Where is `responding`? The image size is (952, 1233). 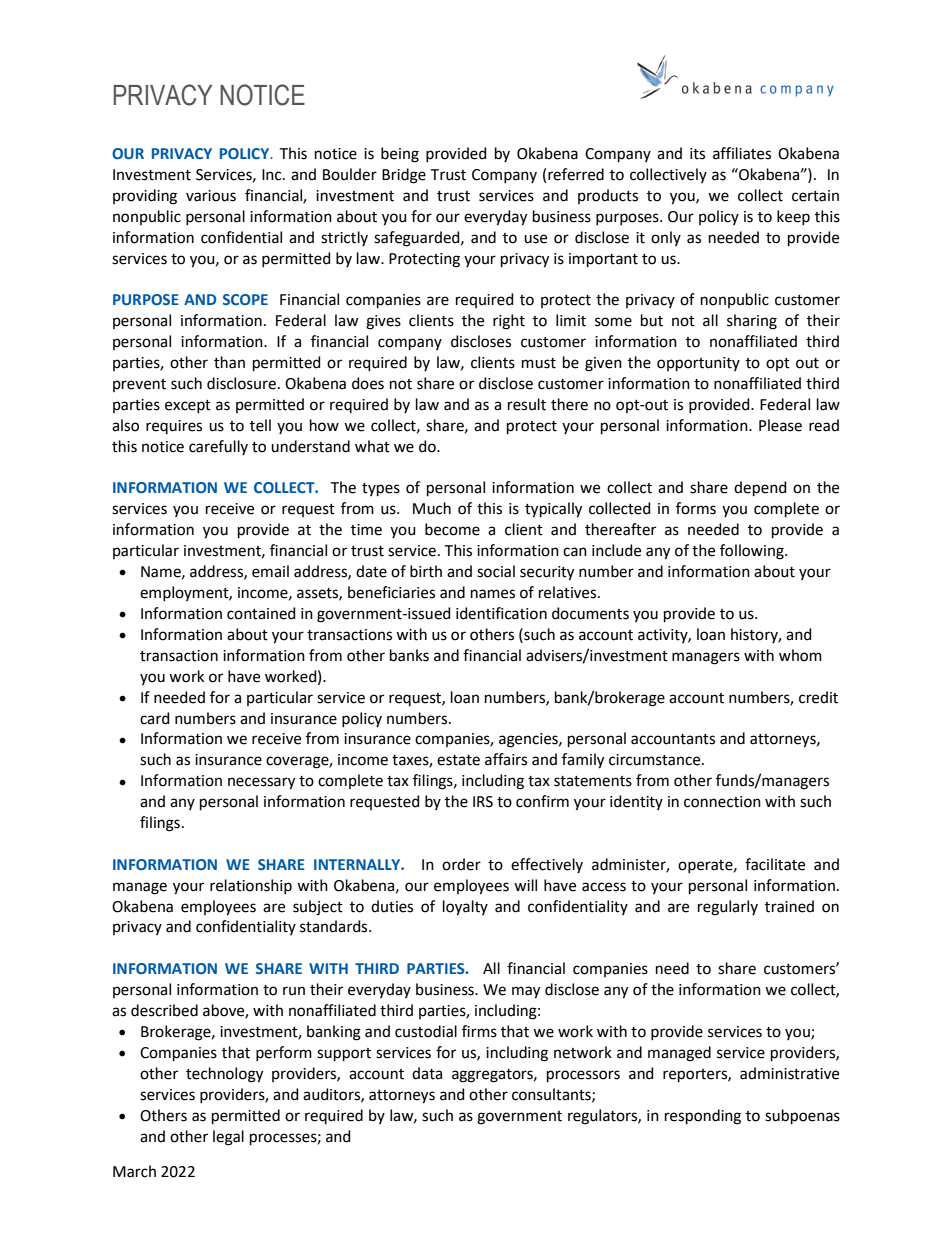 responding is located at coordinates (703, 1117).
